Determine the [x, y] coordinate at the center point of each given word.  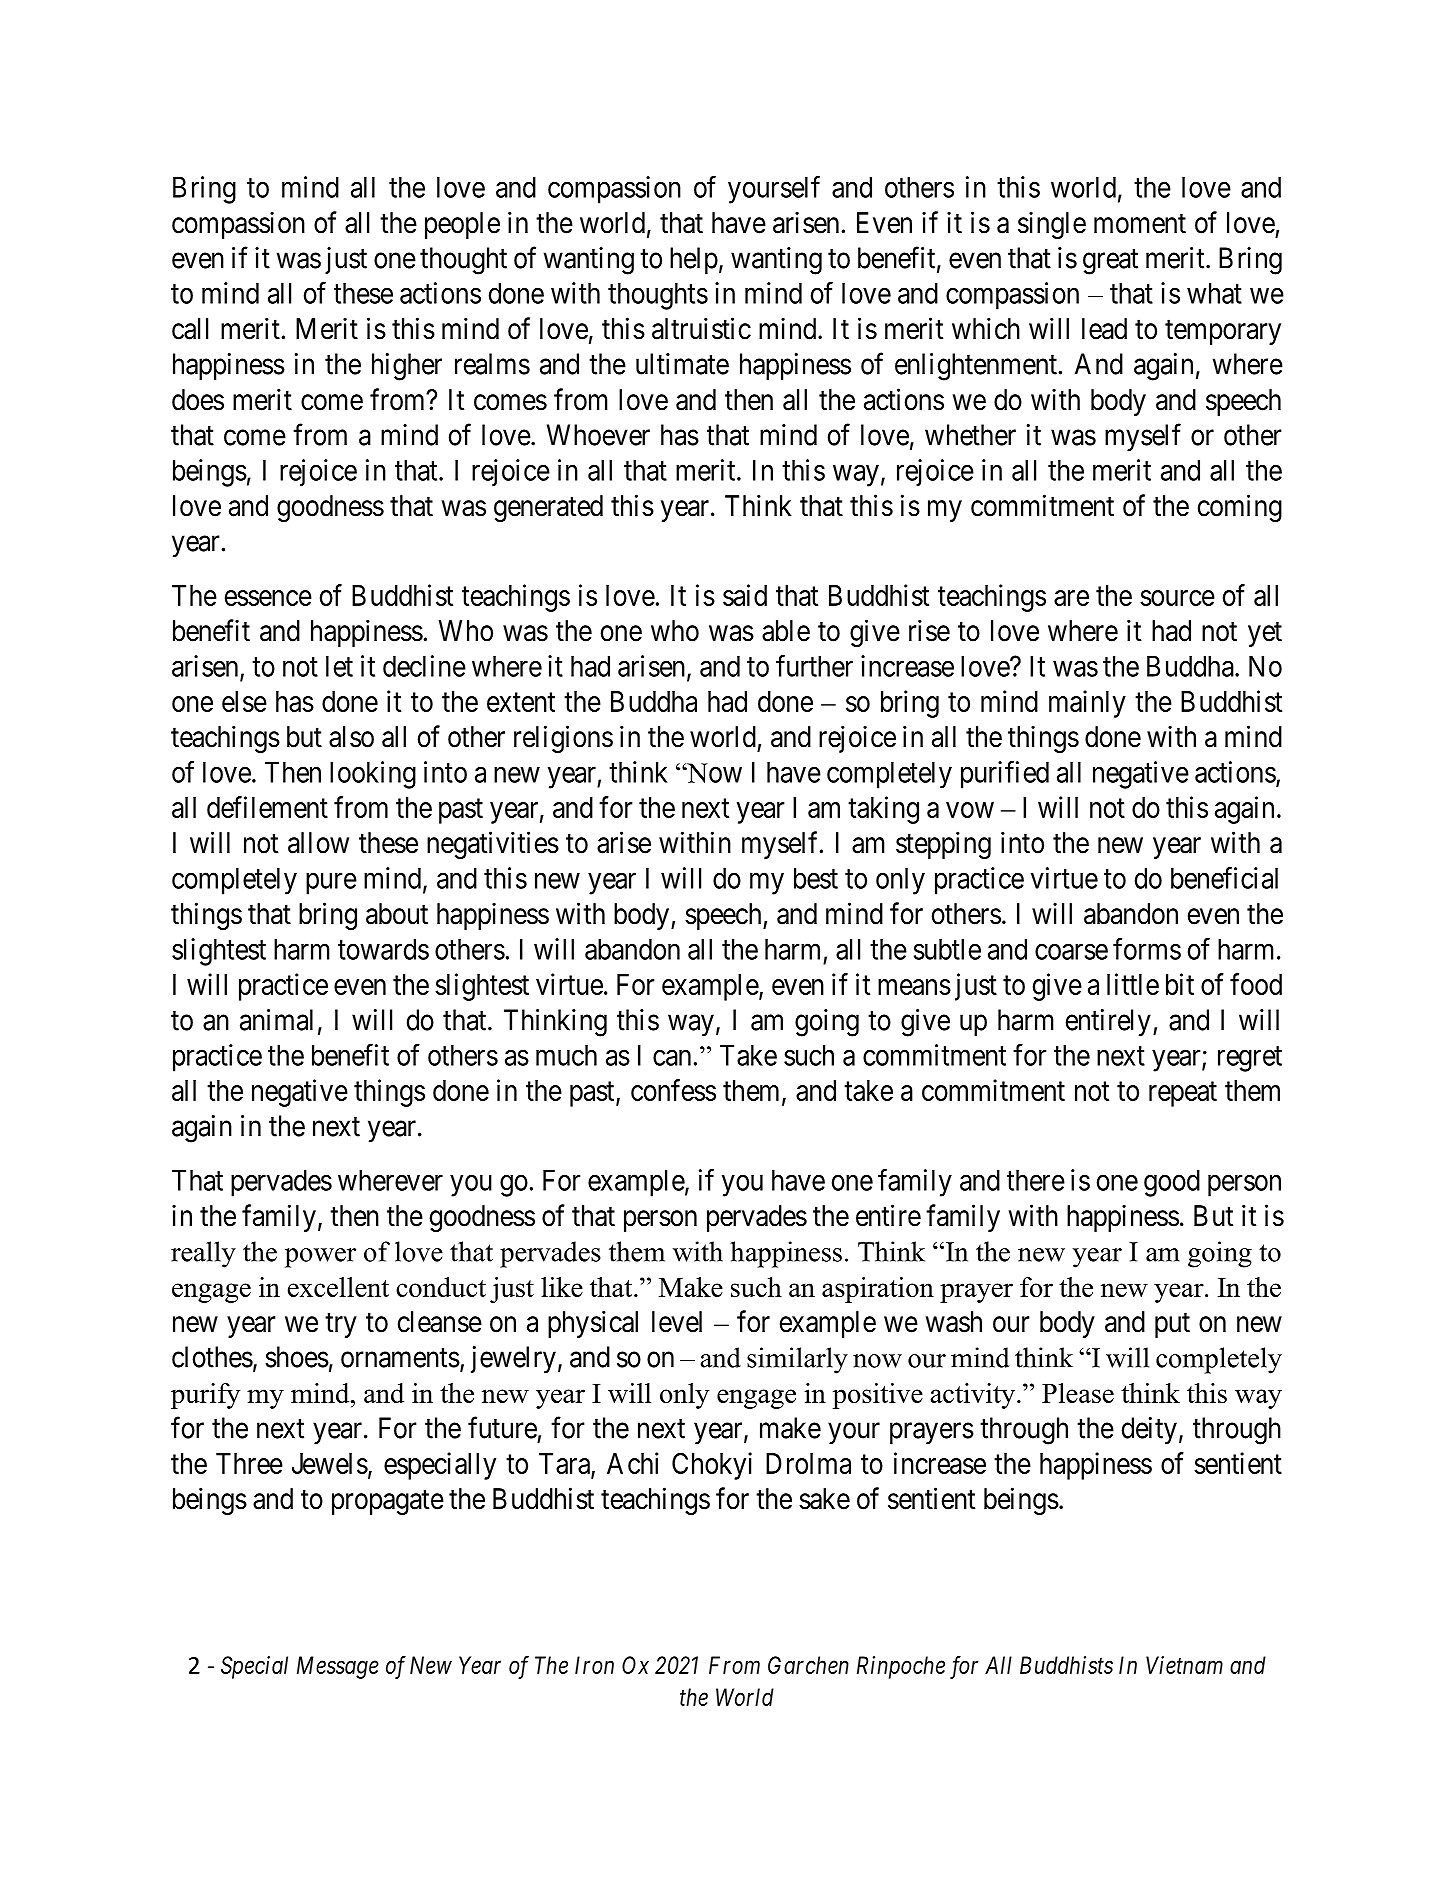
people [462, 225]
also [351, 737]
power [320, 1258]
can [672, 1058]
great [1110, 262]
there [1036, 1180]
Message [338, 1667]
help [694, 260]
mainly [1087, 704]
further [814, 666]
